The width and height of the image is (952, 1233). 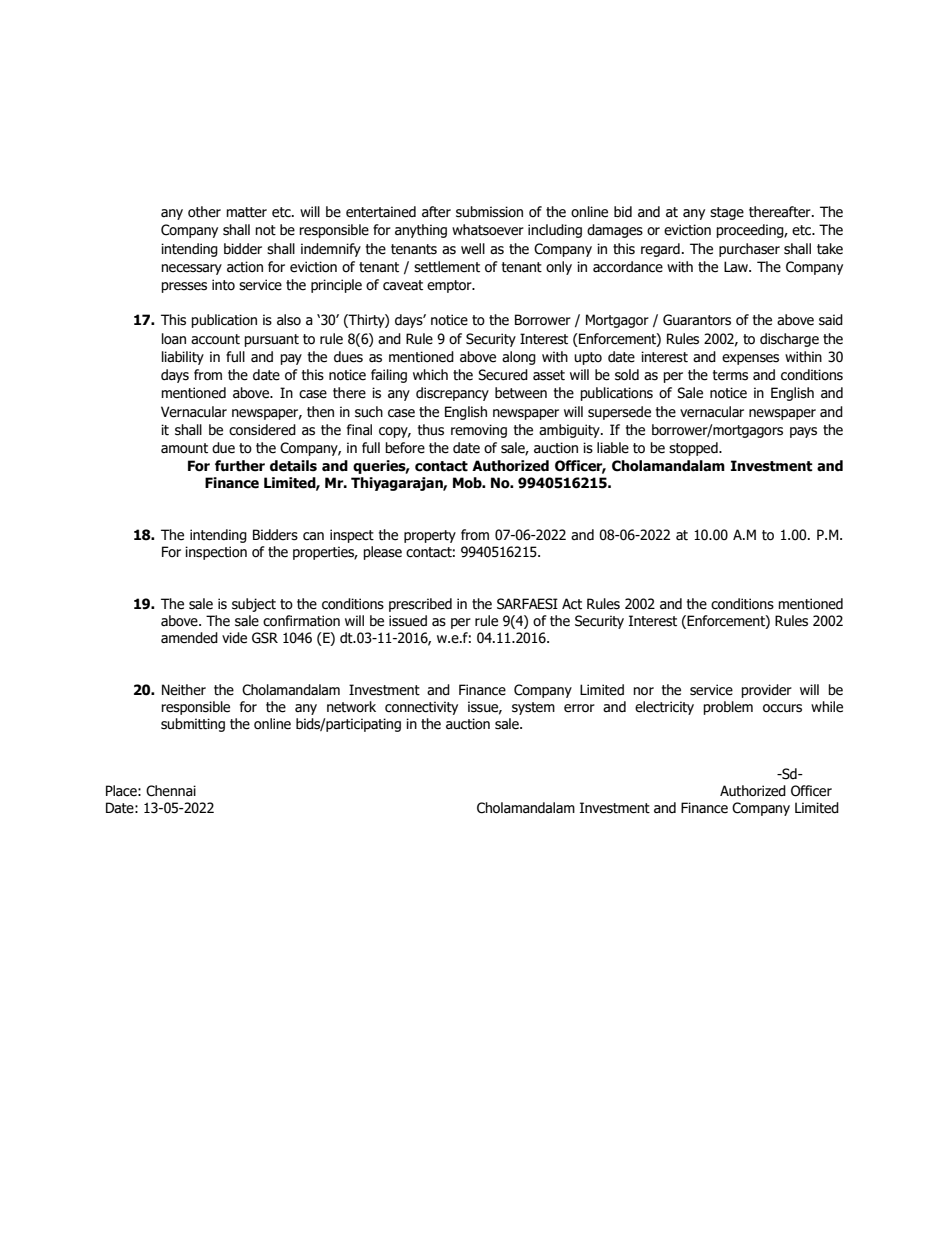 I want to click on stage, so click(x=727, y=213).
